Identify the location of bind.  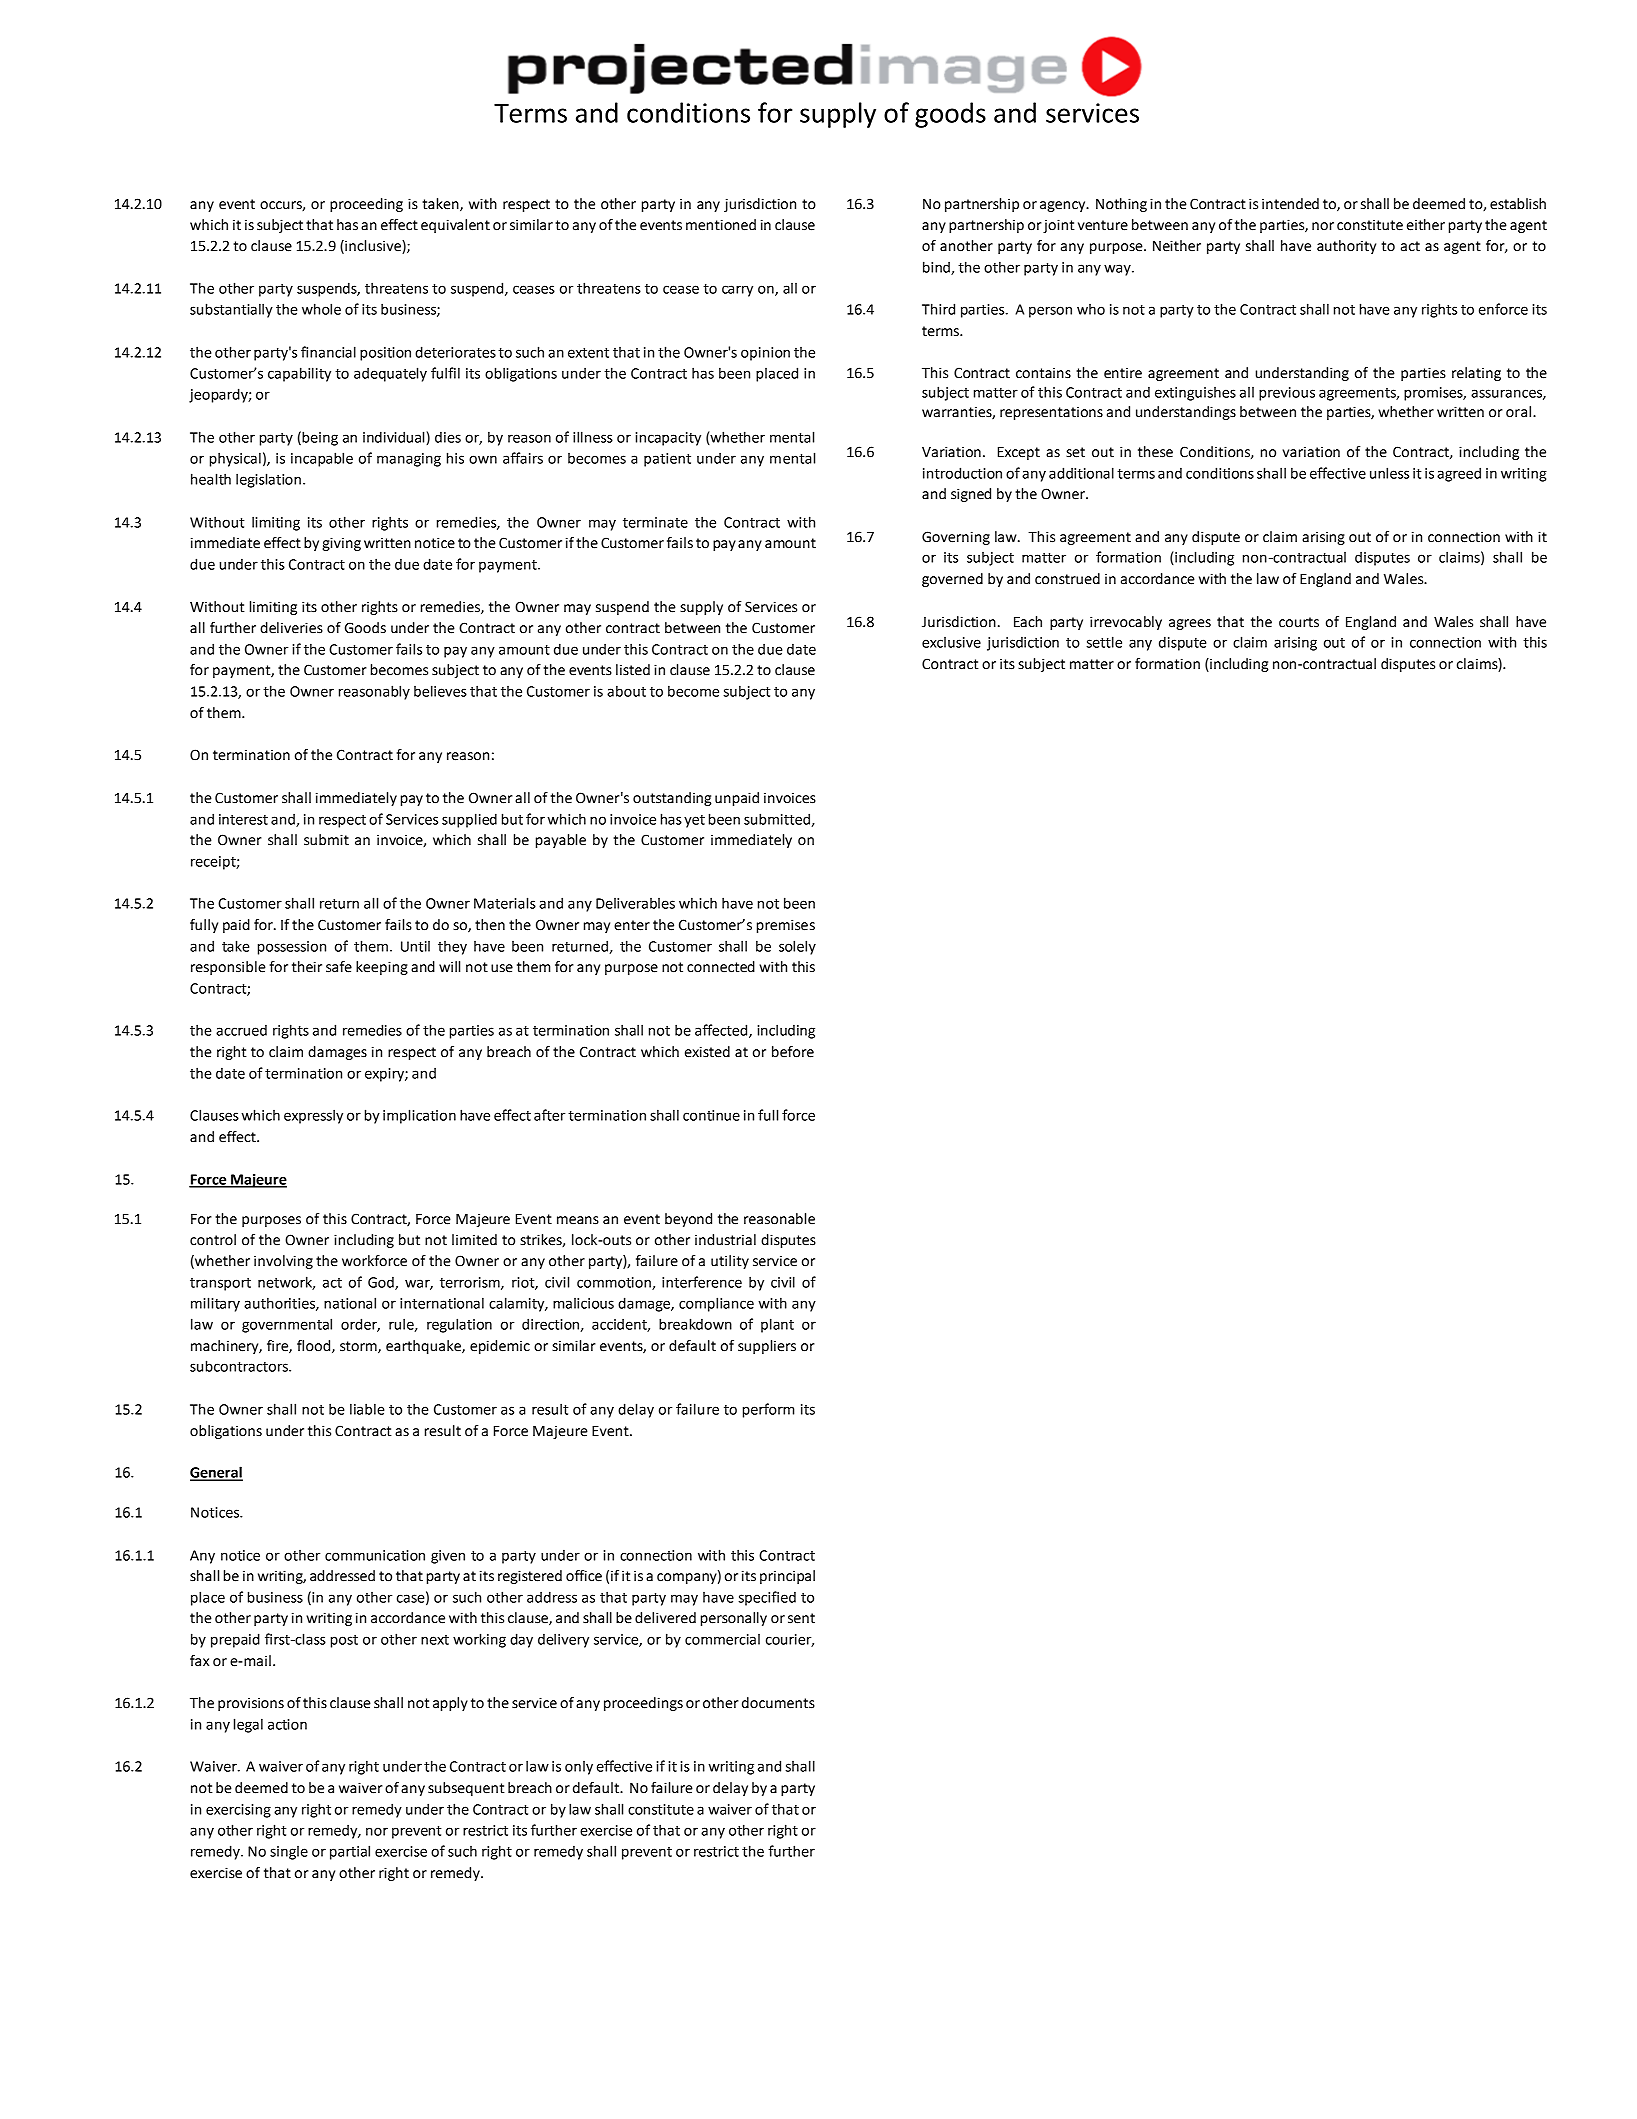
(937, 268).
